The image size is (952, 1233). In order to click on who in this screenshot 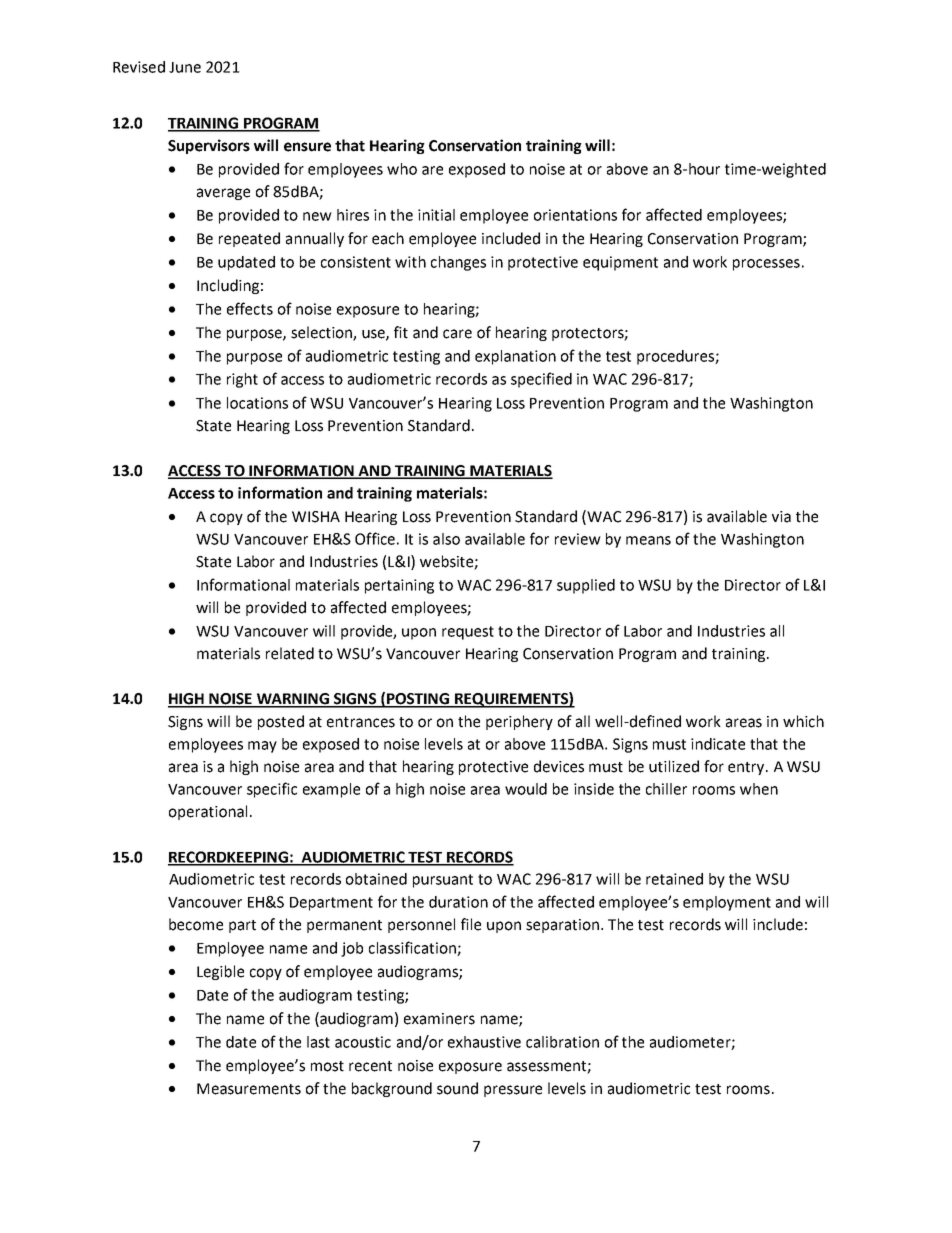, I will do `click(402, 169)`.
